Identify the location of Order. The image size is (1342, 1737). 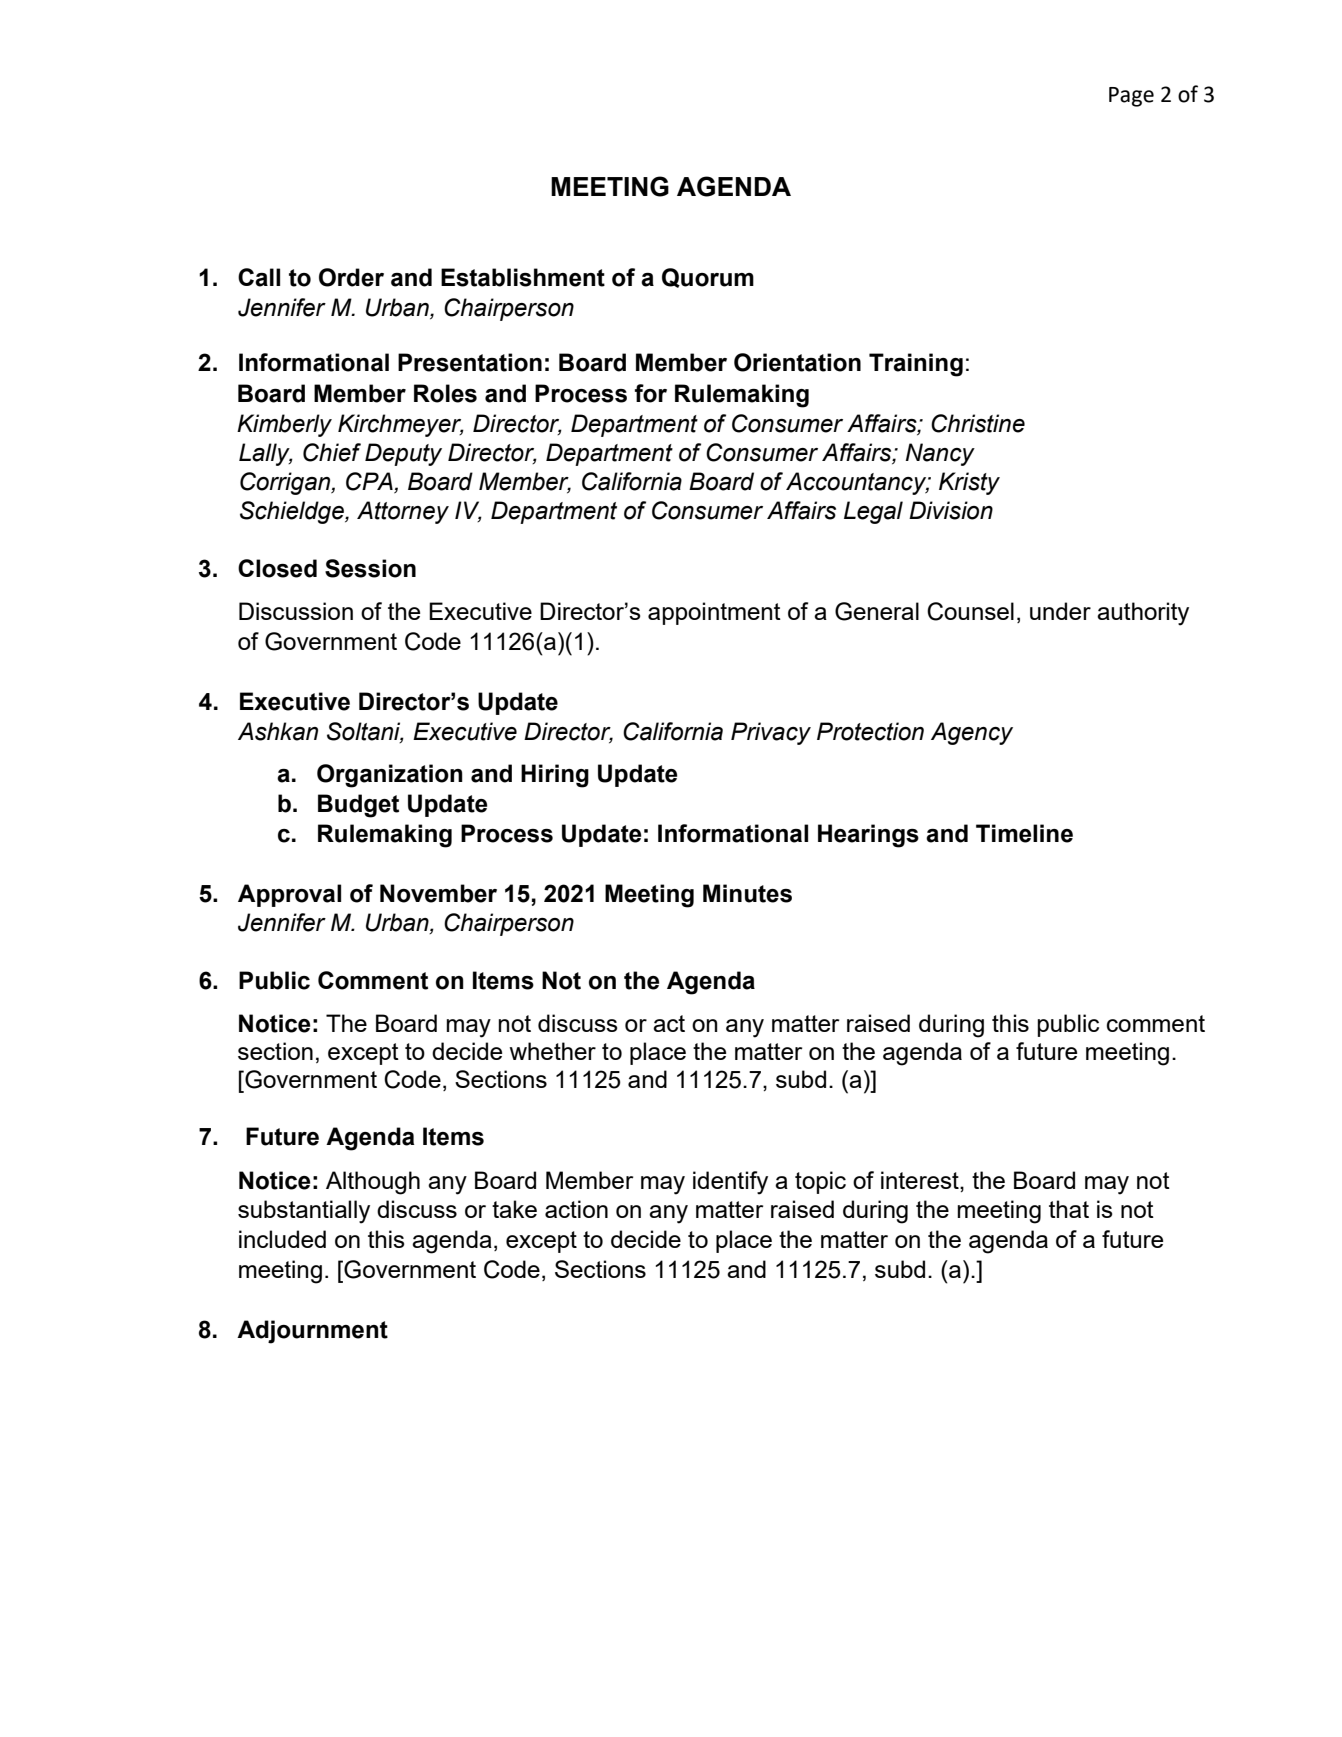
(351, 277).
